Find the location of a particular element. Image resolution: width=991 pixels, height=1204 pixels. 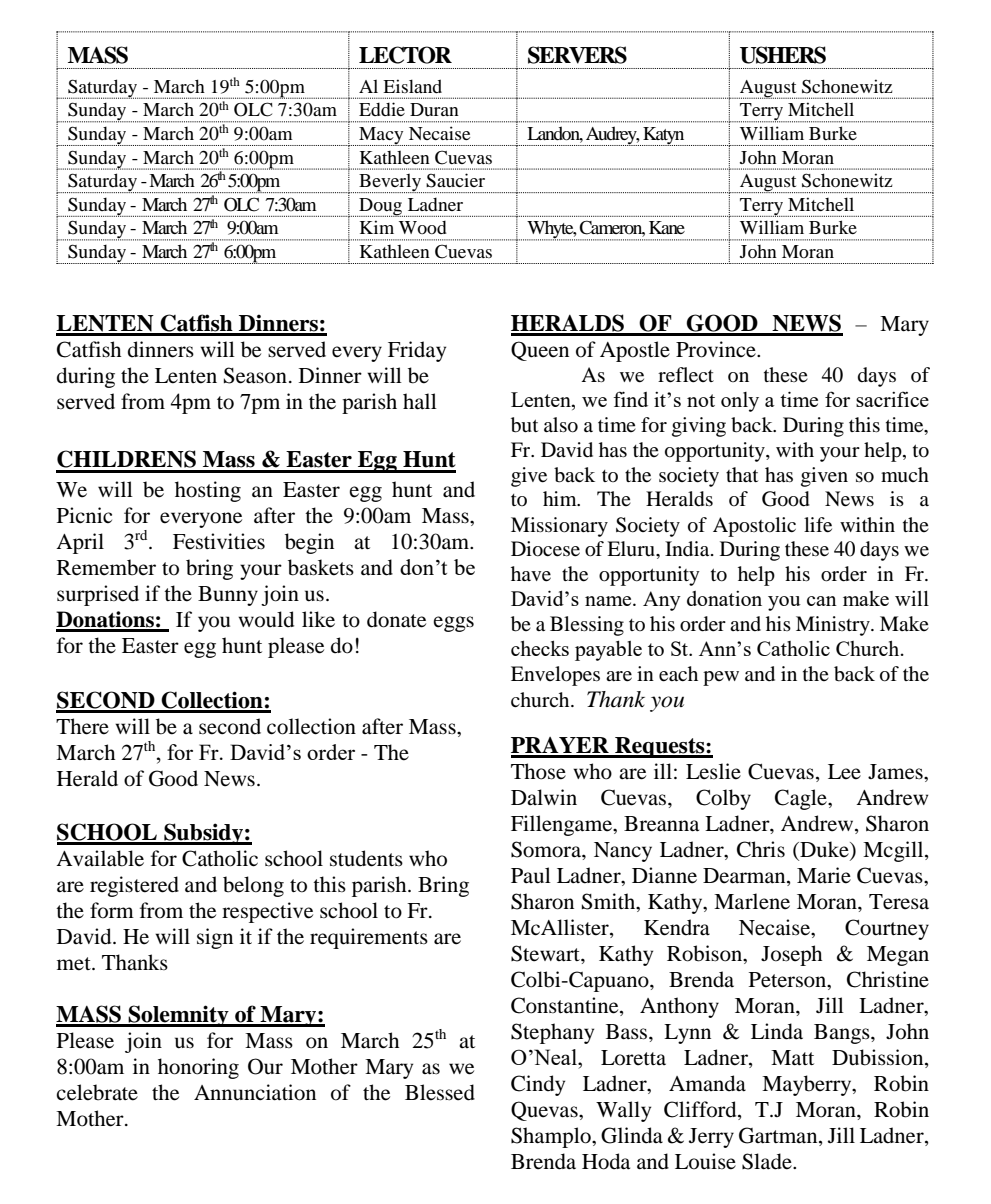

Duran is located at coordinates (434, 109).
